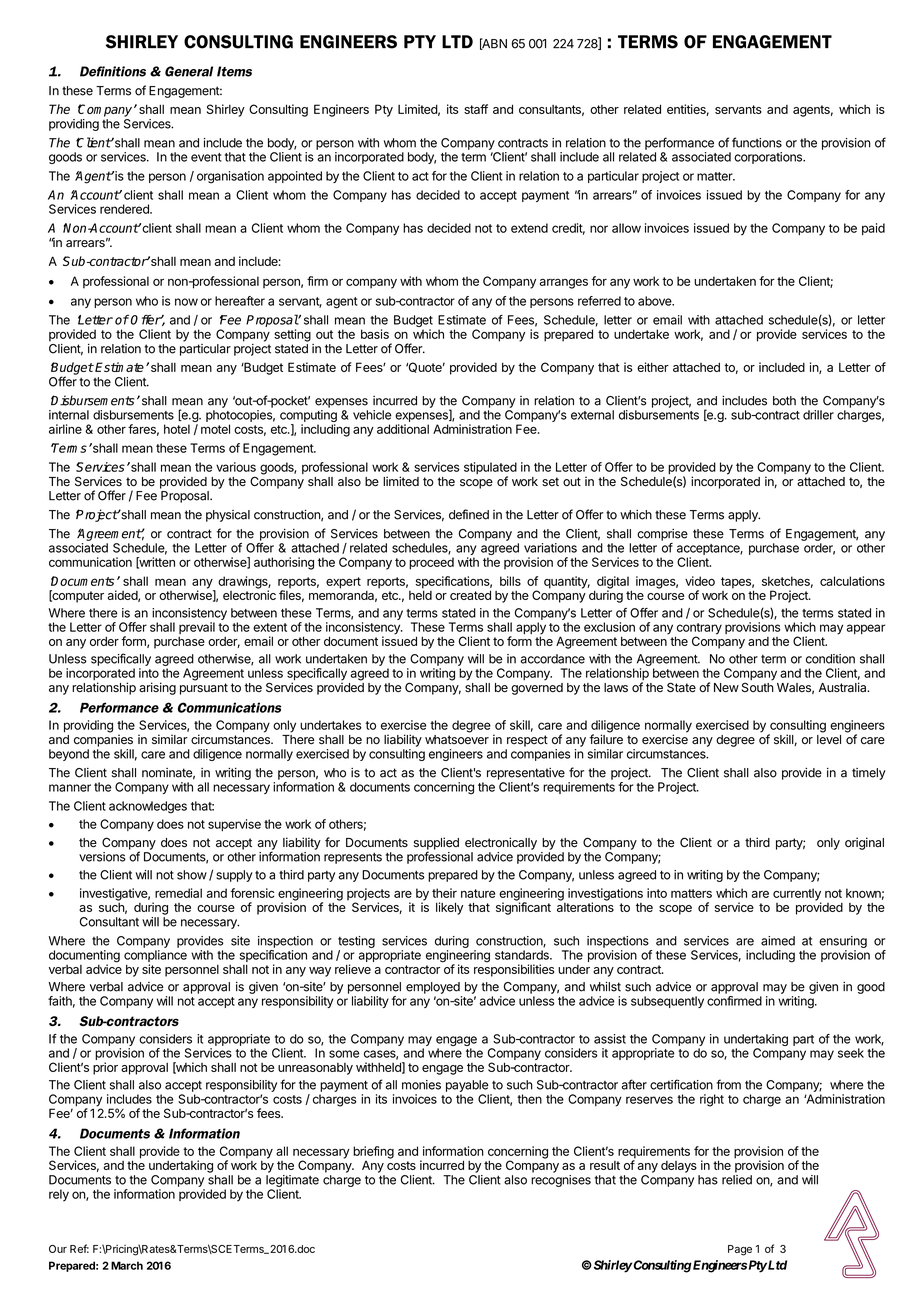 This page has width=924, height=1308. What do you see at coordinates (157, 688) in the page?
I see `arising` at bounding box center [157, 688].
